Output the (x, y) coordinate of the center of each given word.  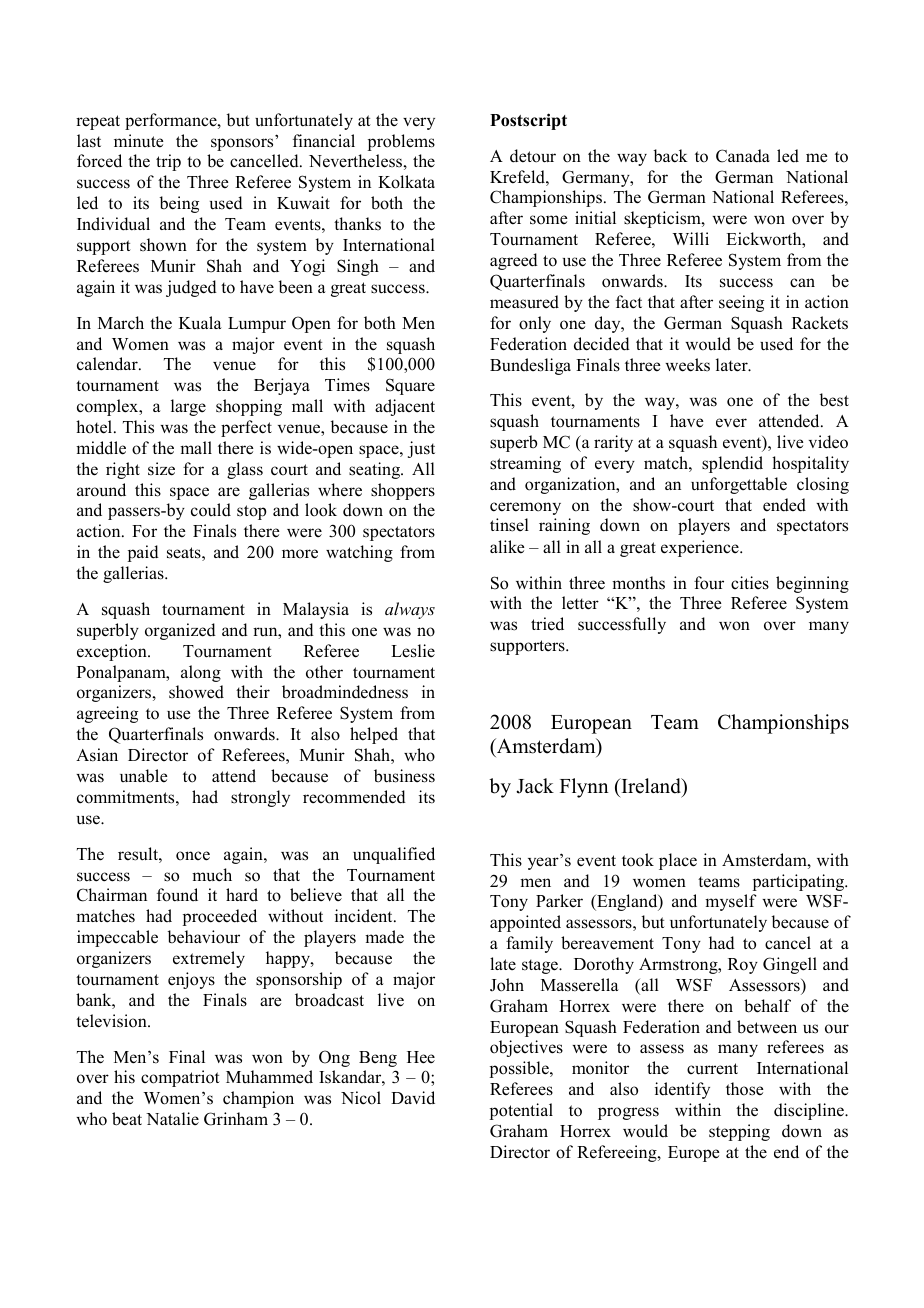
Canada (743, 156)
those (744, 1089)
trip (168, 162)
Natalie (172, 1118)
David (413, 1098)
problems (401, 142)
